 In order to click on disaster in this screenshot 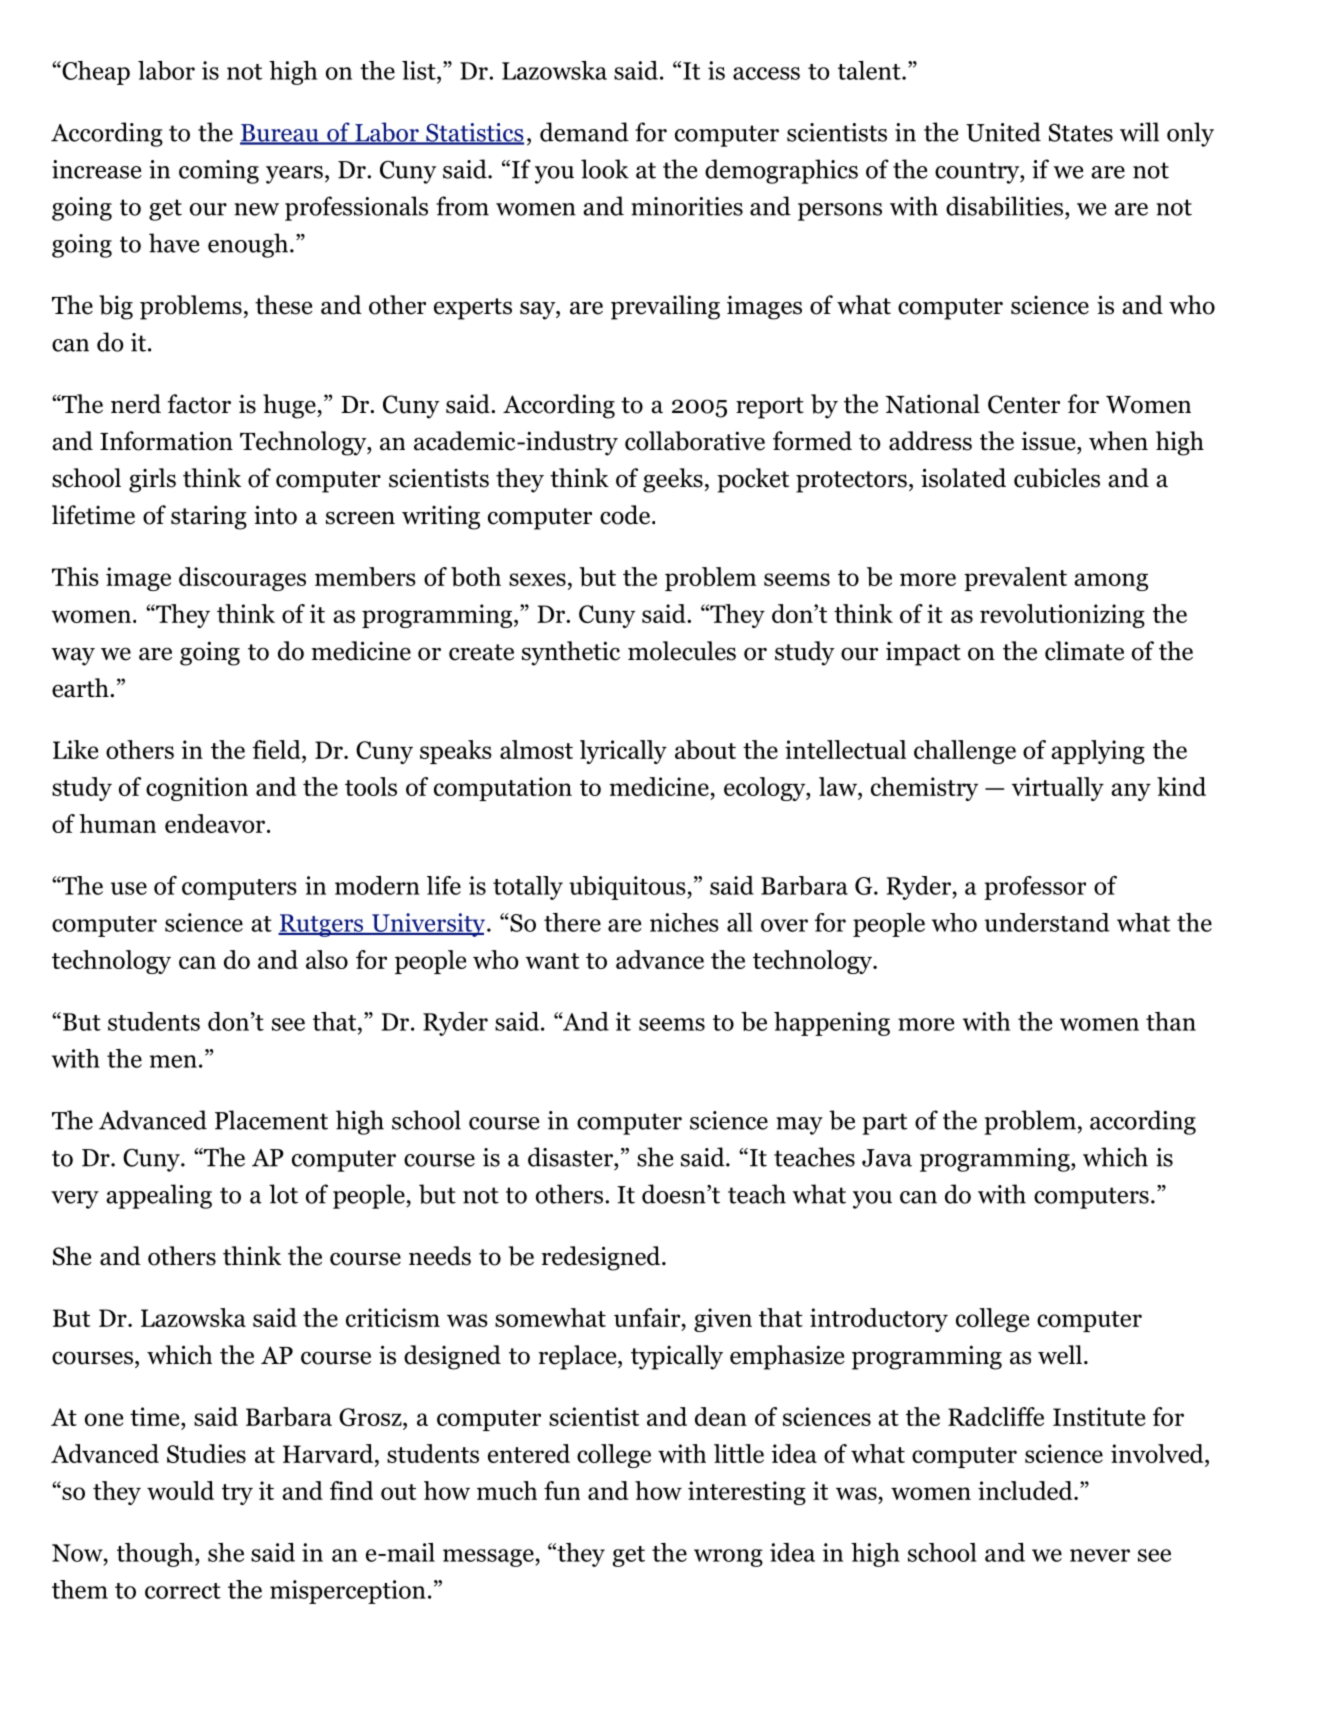, I will do `click(571, 1157)`.
